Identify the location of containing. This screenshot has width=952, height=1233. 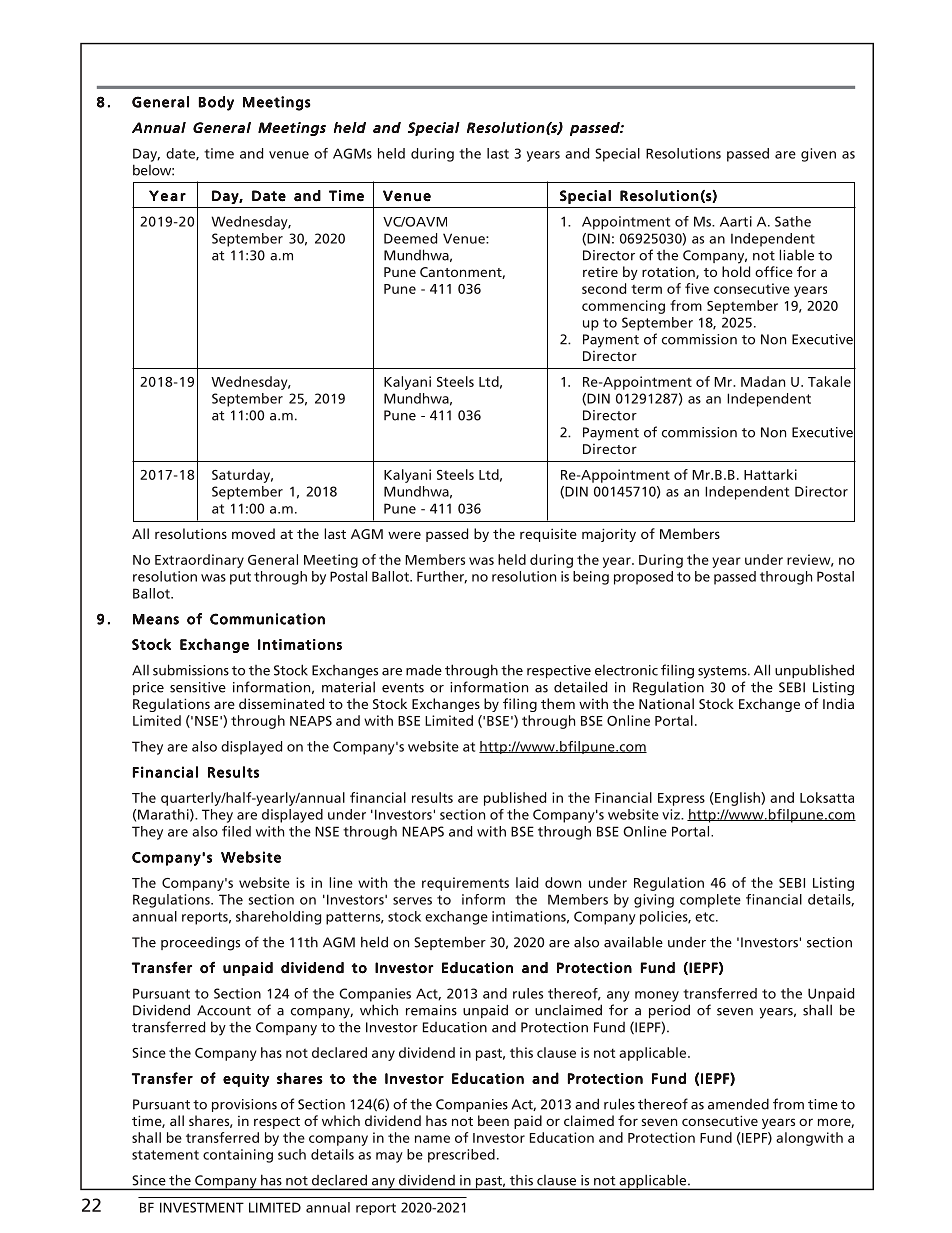
(238, 1156).
